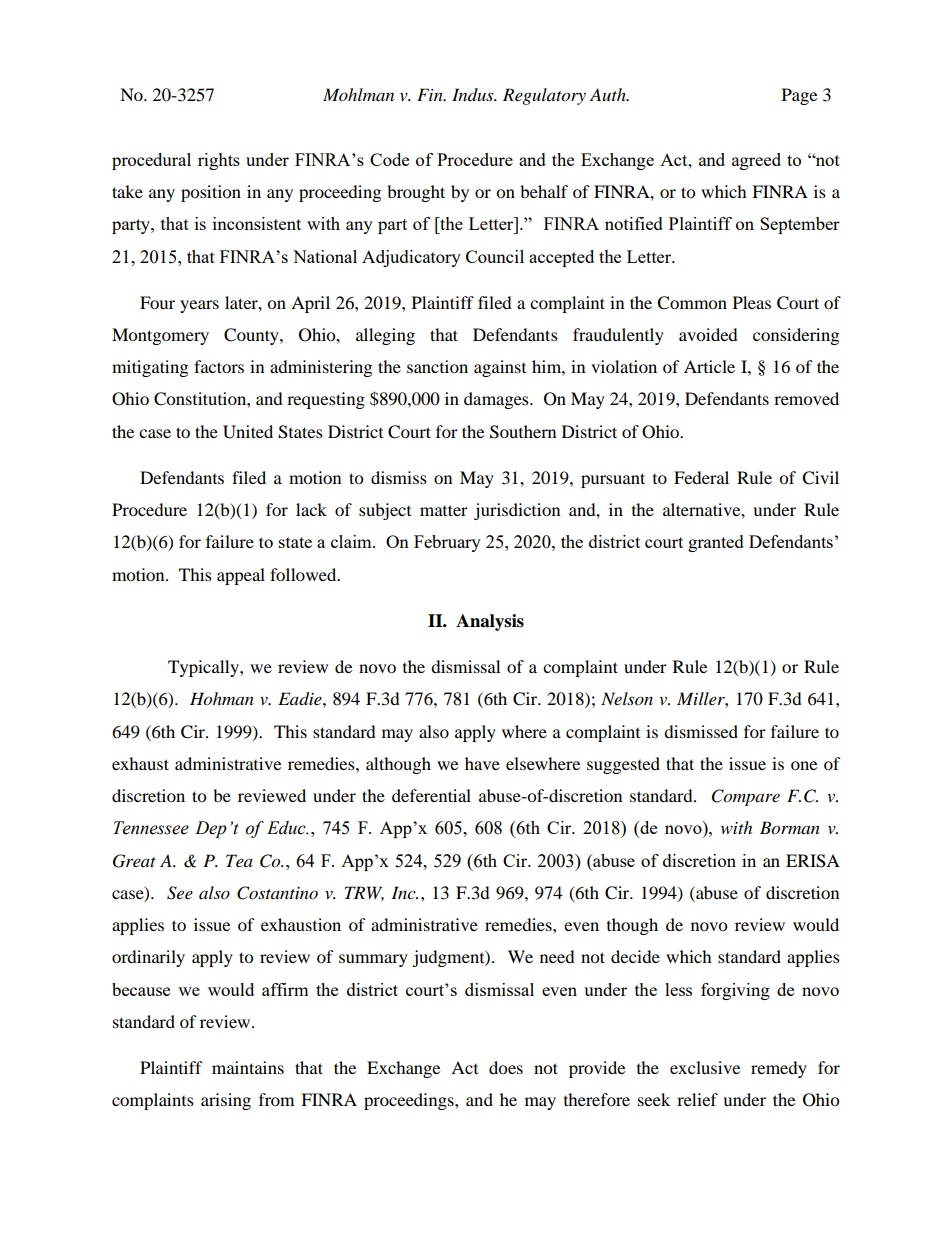 This screenshot has width=952, height=1233. I want to click on does, so click(506, 1067).
